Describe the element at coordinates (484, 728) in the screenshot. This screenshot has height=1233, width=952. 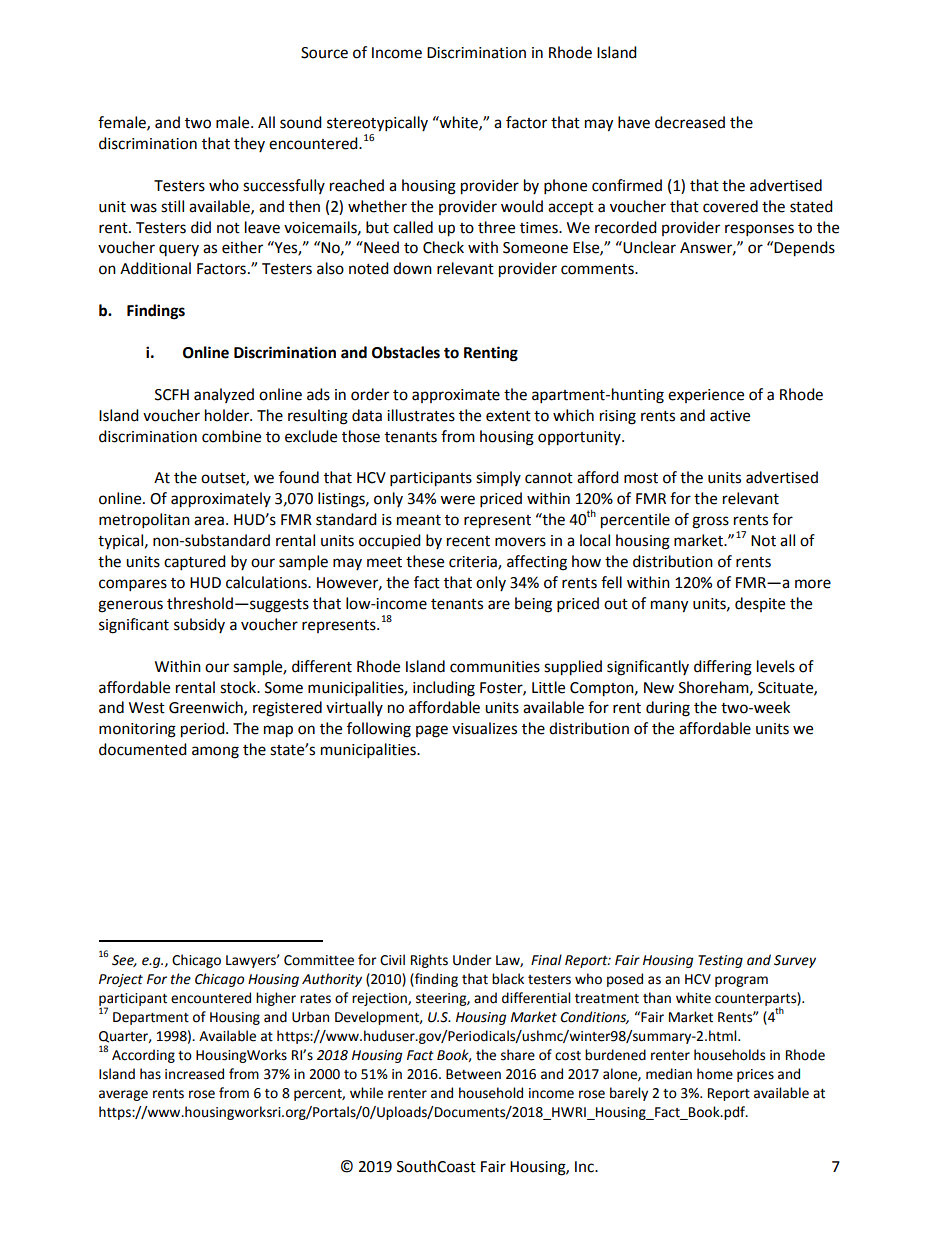
I see `visualizes` at that location.
